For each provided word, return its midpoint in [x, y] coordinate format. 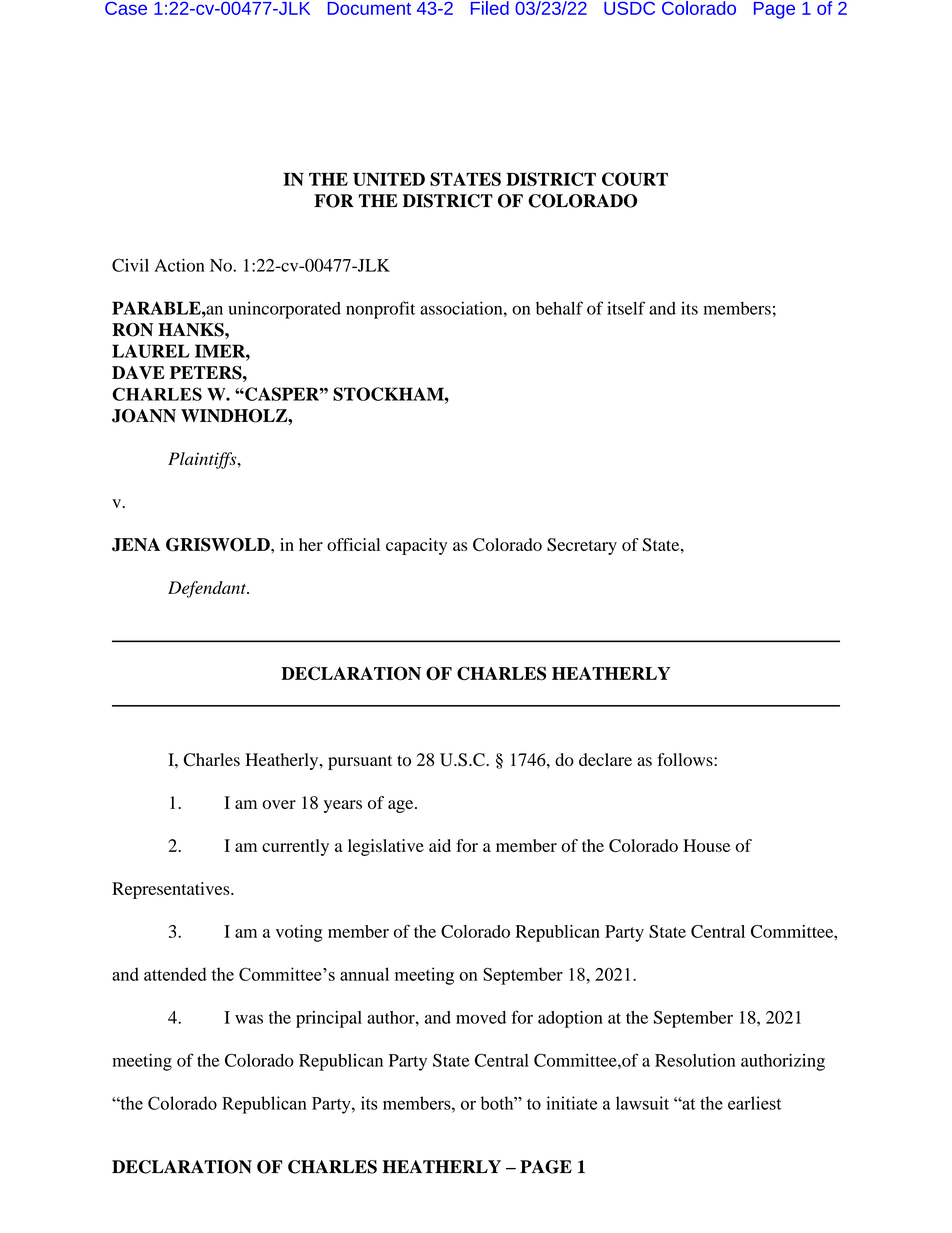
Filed [490, 8]
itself [626, 308]
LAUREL [151, 351]
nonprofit [380, 310]
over [279, 804]
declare [605, 759]
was [249, 1019]
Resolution [695, 1060]
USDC [629, 8]
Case [126, 8]
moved [481, 1017]
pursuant [360, 762]
